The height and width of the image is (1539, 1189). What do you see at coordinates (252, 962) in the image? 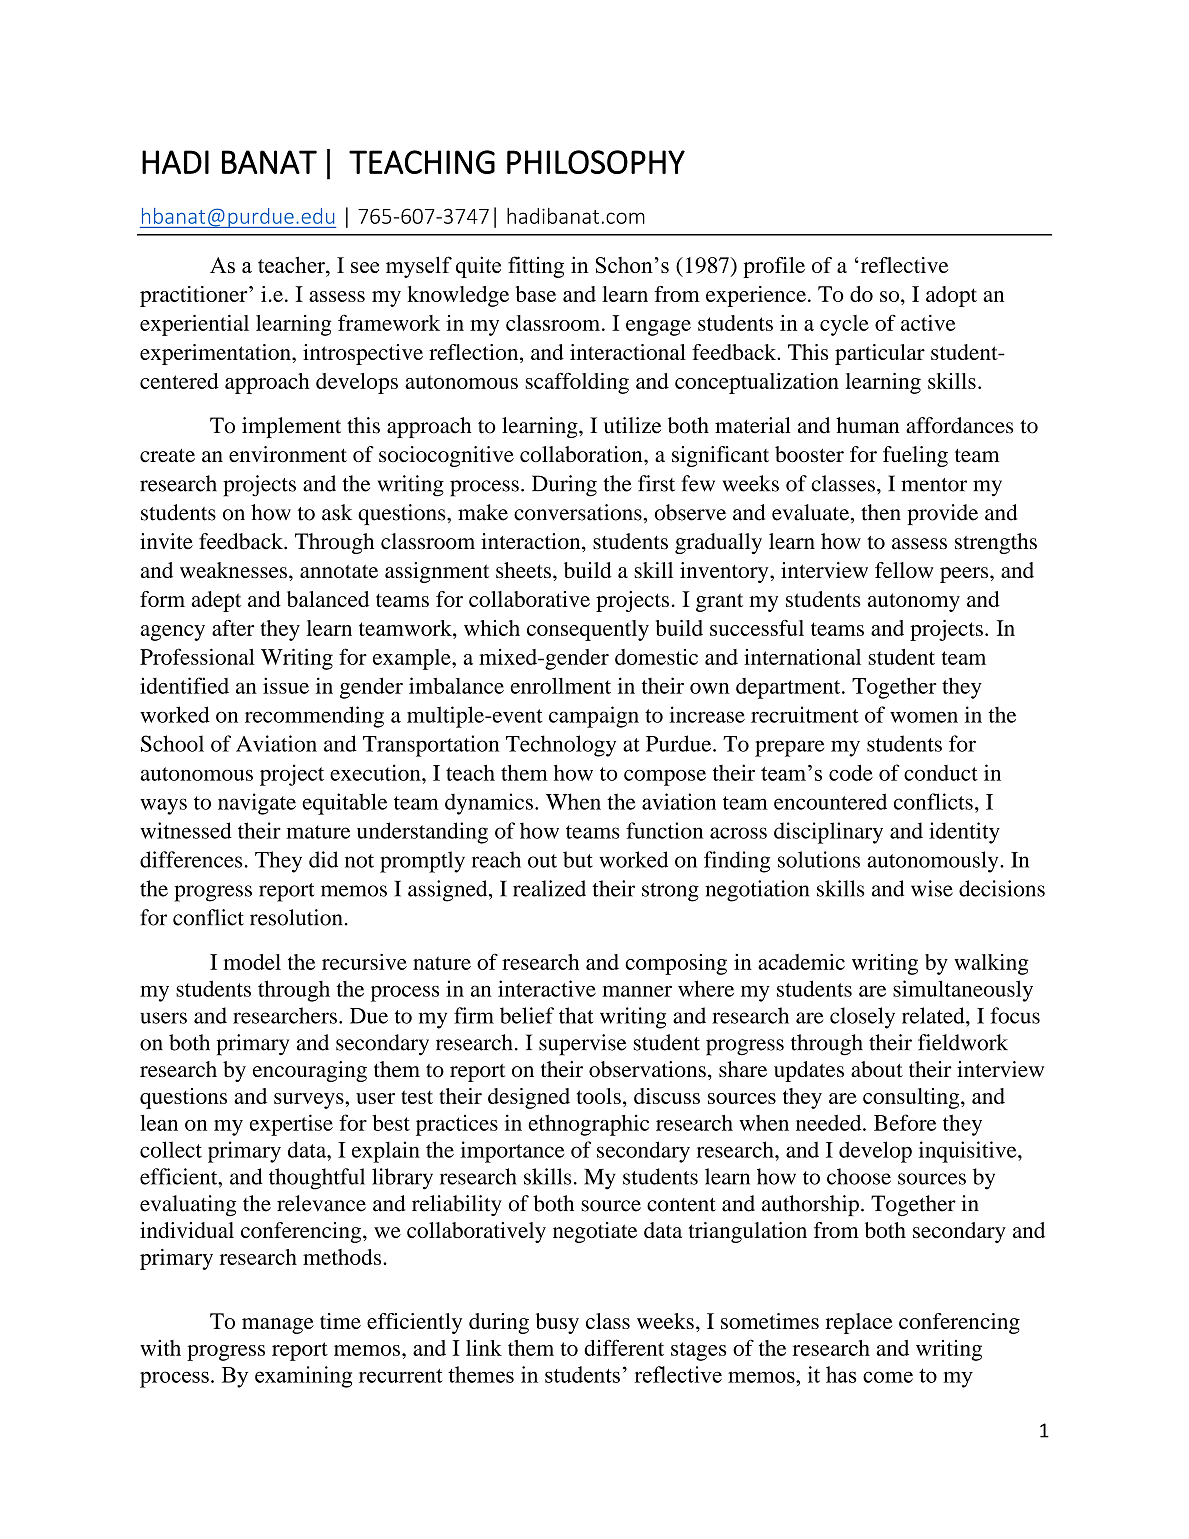
I see `model` at bounding box center [252, 962].
